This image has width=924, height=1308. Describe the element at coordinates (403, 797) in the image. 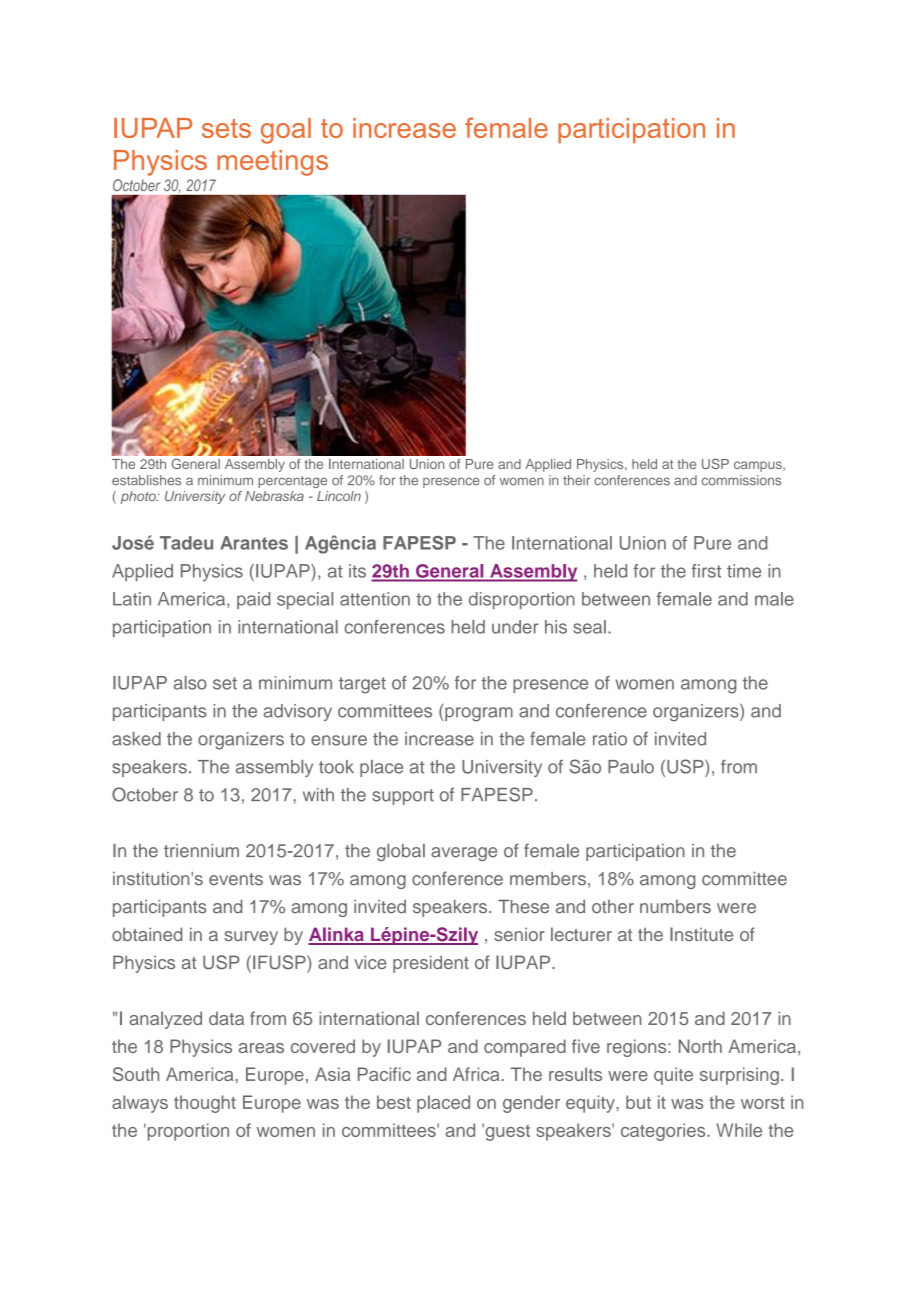

I see `support` at that location.
